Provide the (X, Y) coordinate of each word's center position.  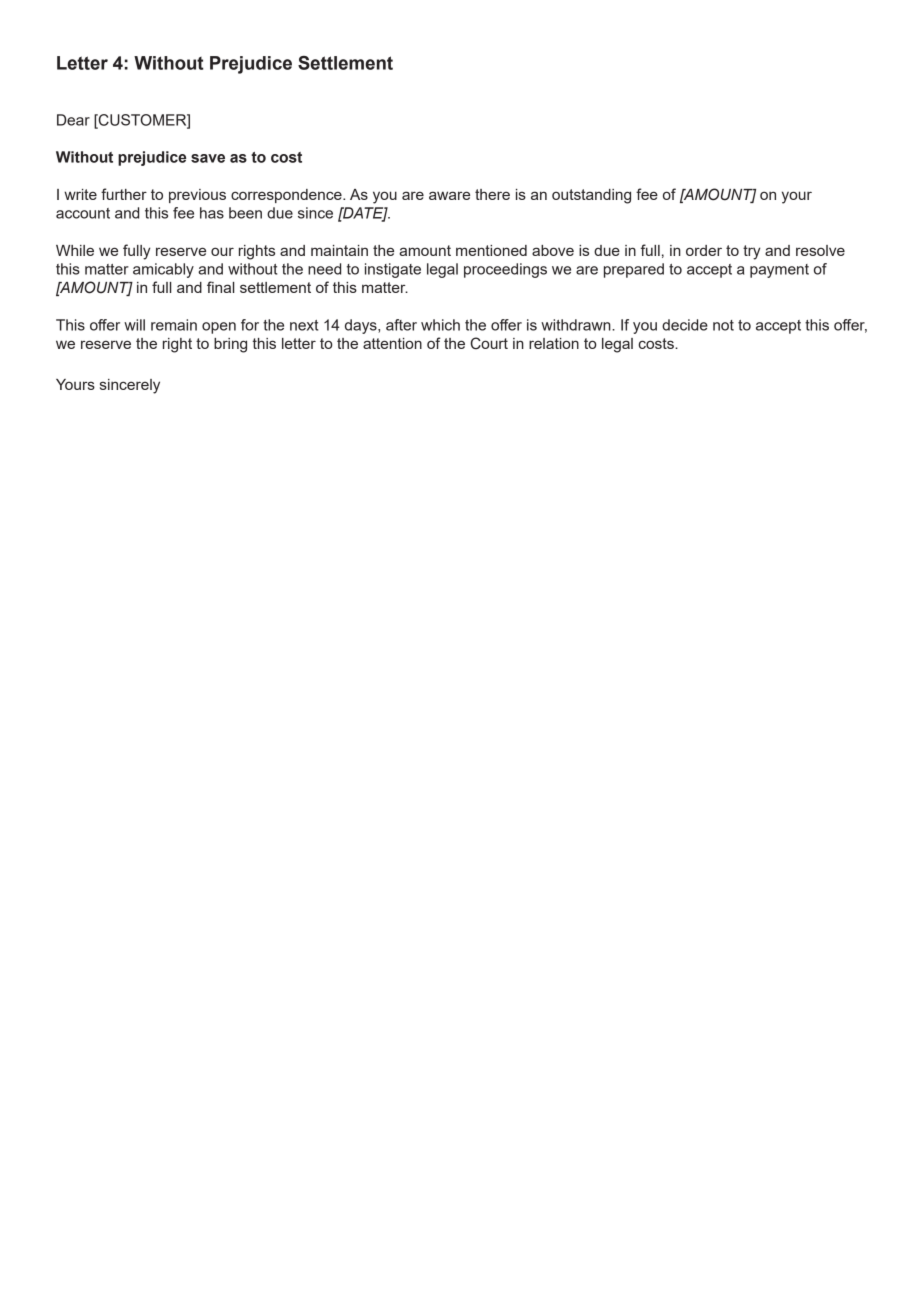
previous (197, 196)
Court (489, 343)
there (492, 194)
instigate (393, 270)
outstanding (591, 196)
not (723, 325)
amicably (163, 270)
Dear (73, 120)
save (208, 158)
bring (230, 345)
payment (779, 271)
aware (449, 195)
